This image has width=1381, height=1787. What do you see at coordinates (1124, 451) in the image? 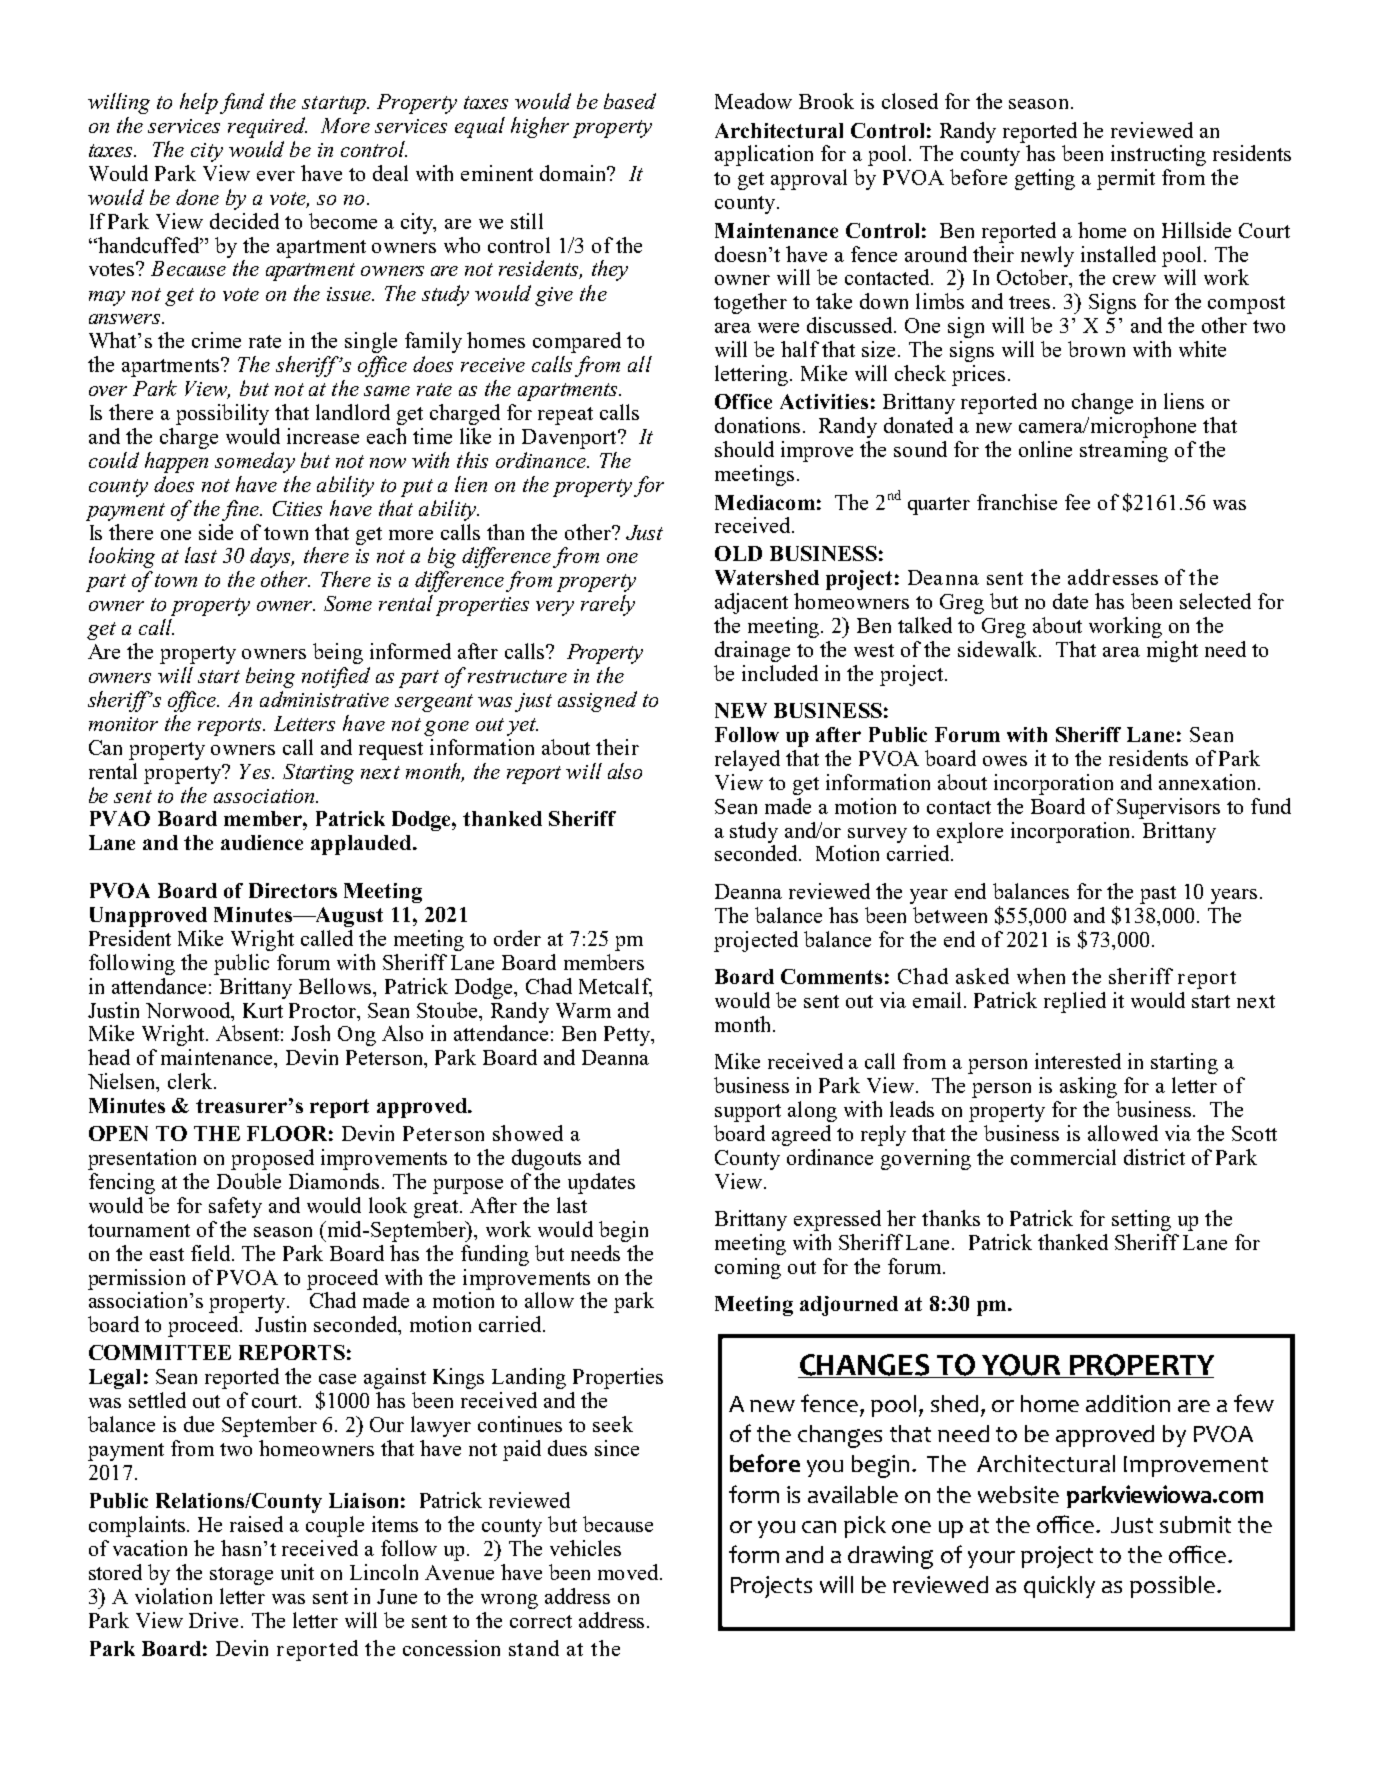
I see `streaming` at bounding box center [1124, 451].
